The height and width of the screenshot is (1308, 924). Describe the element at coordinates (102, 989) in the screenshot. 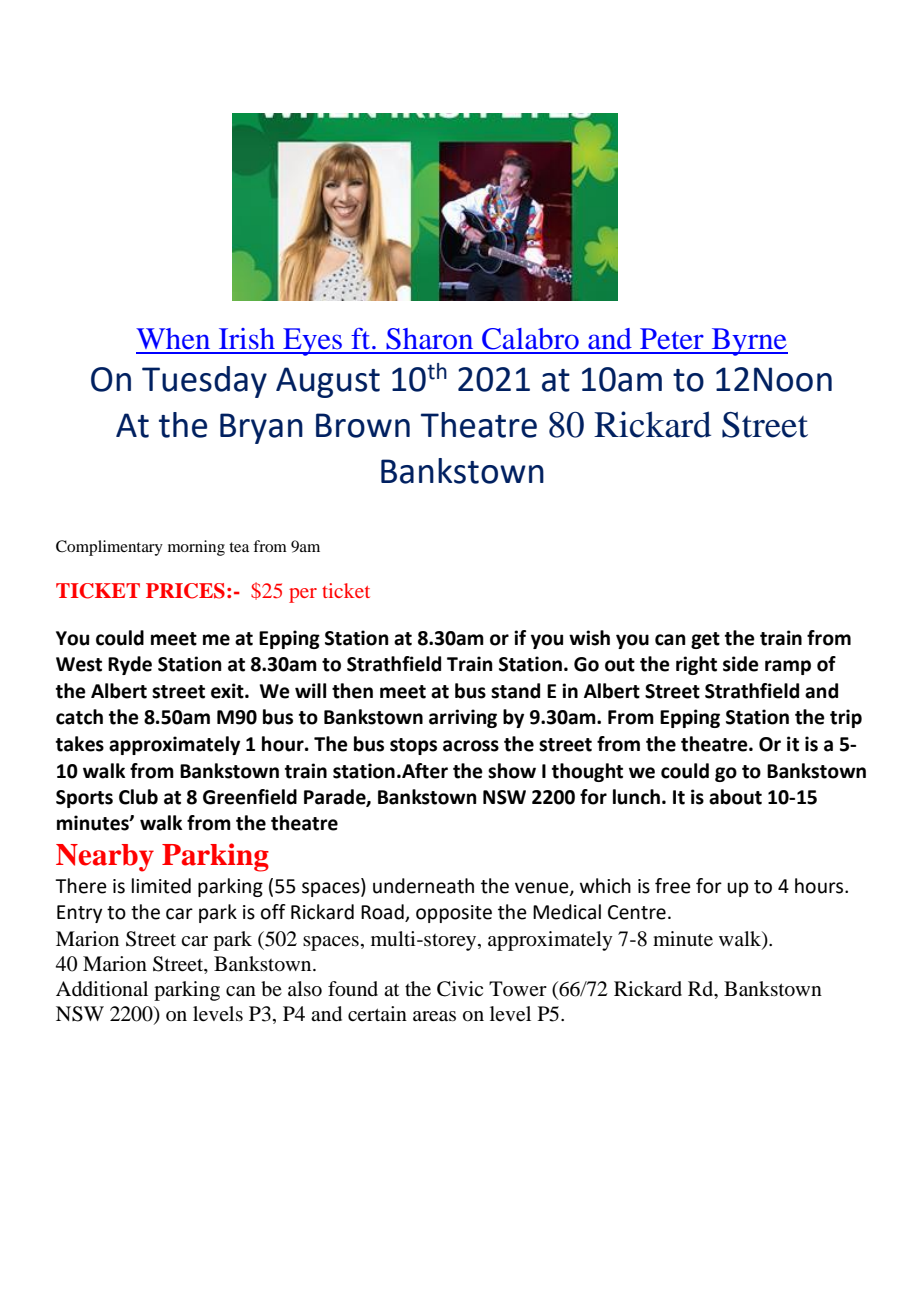

I see `Additional` at that location.
